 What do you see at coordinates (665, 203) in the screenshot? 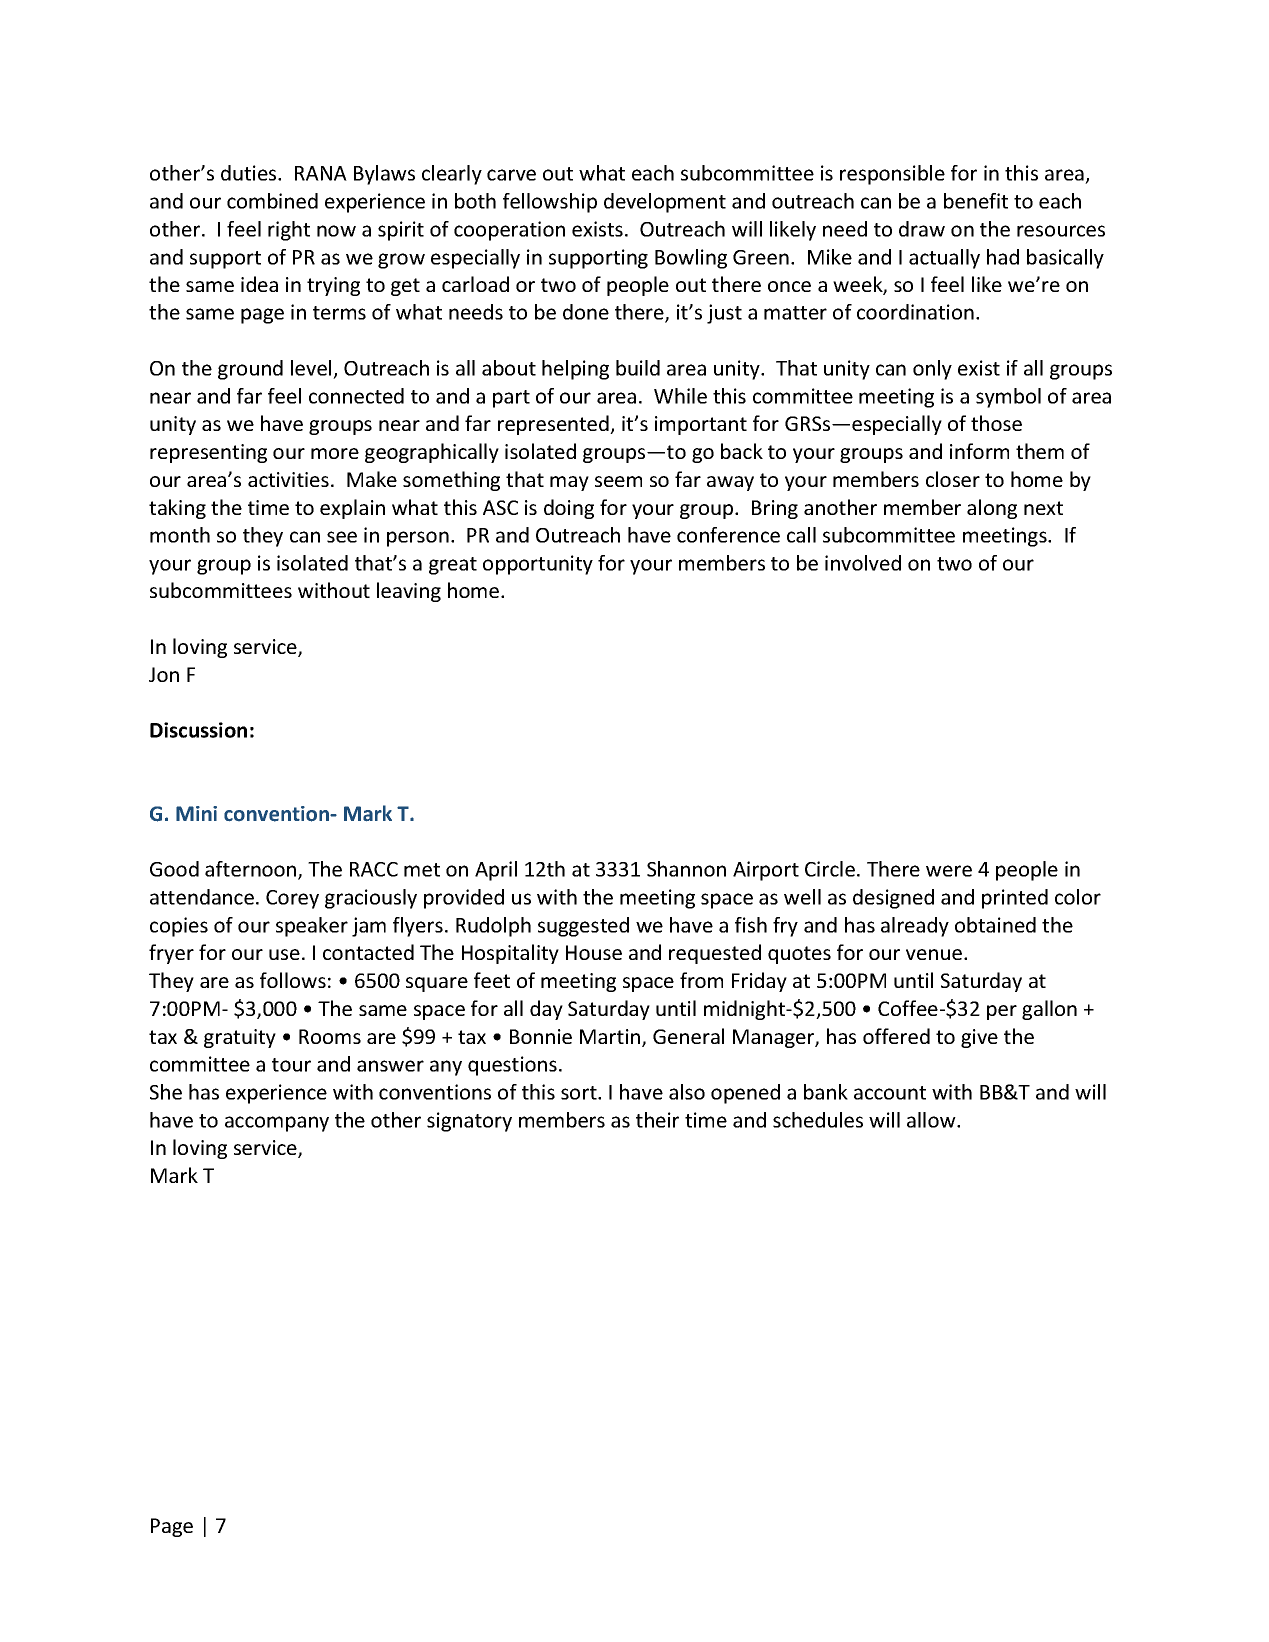
I see `development` at bounding box center [665, 203].
